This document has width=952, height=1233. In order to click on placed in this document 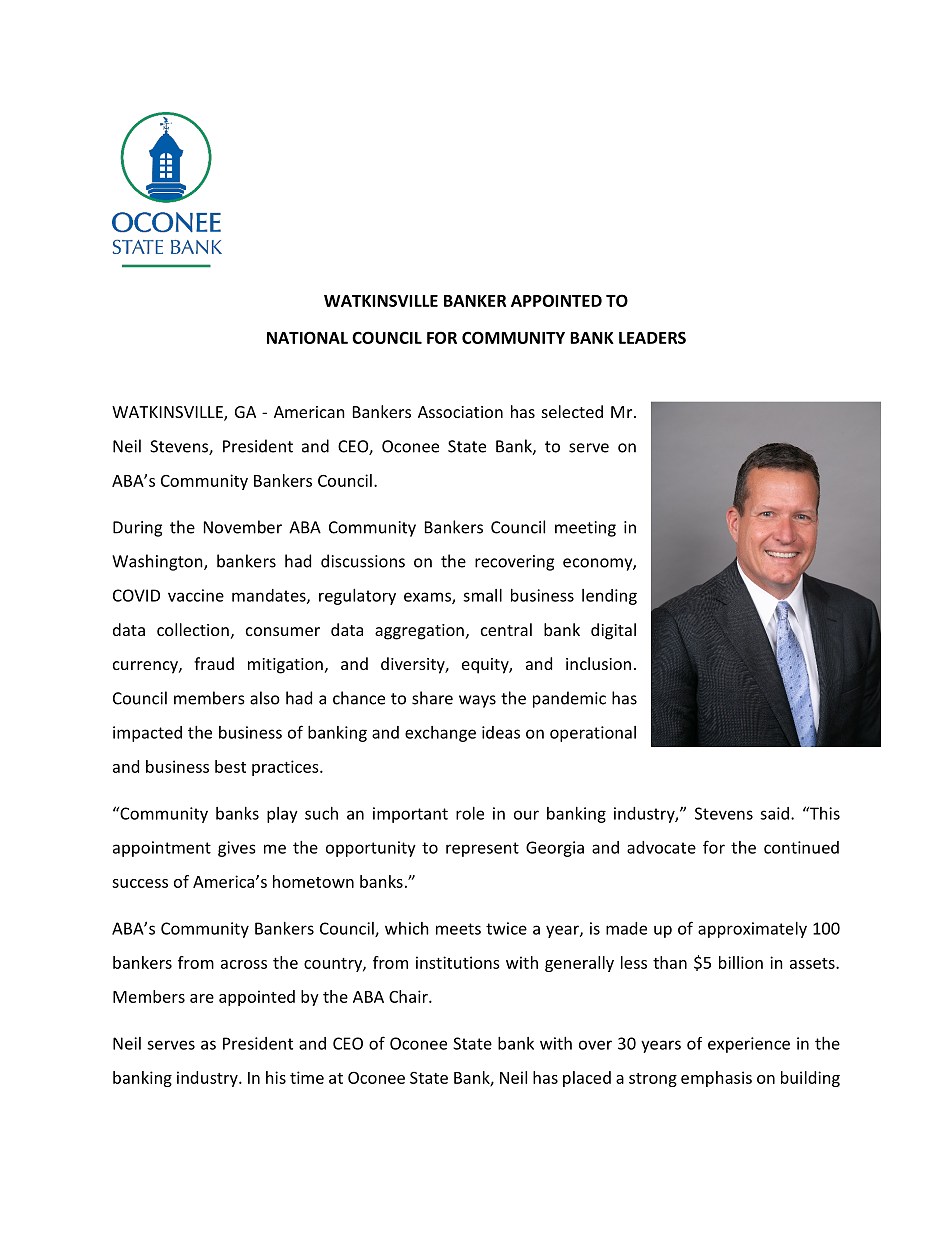, I will do `click(587, 1079)`.
